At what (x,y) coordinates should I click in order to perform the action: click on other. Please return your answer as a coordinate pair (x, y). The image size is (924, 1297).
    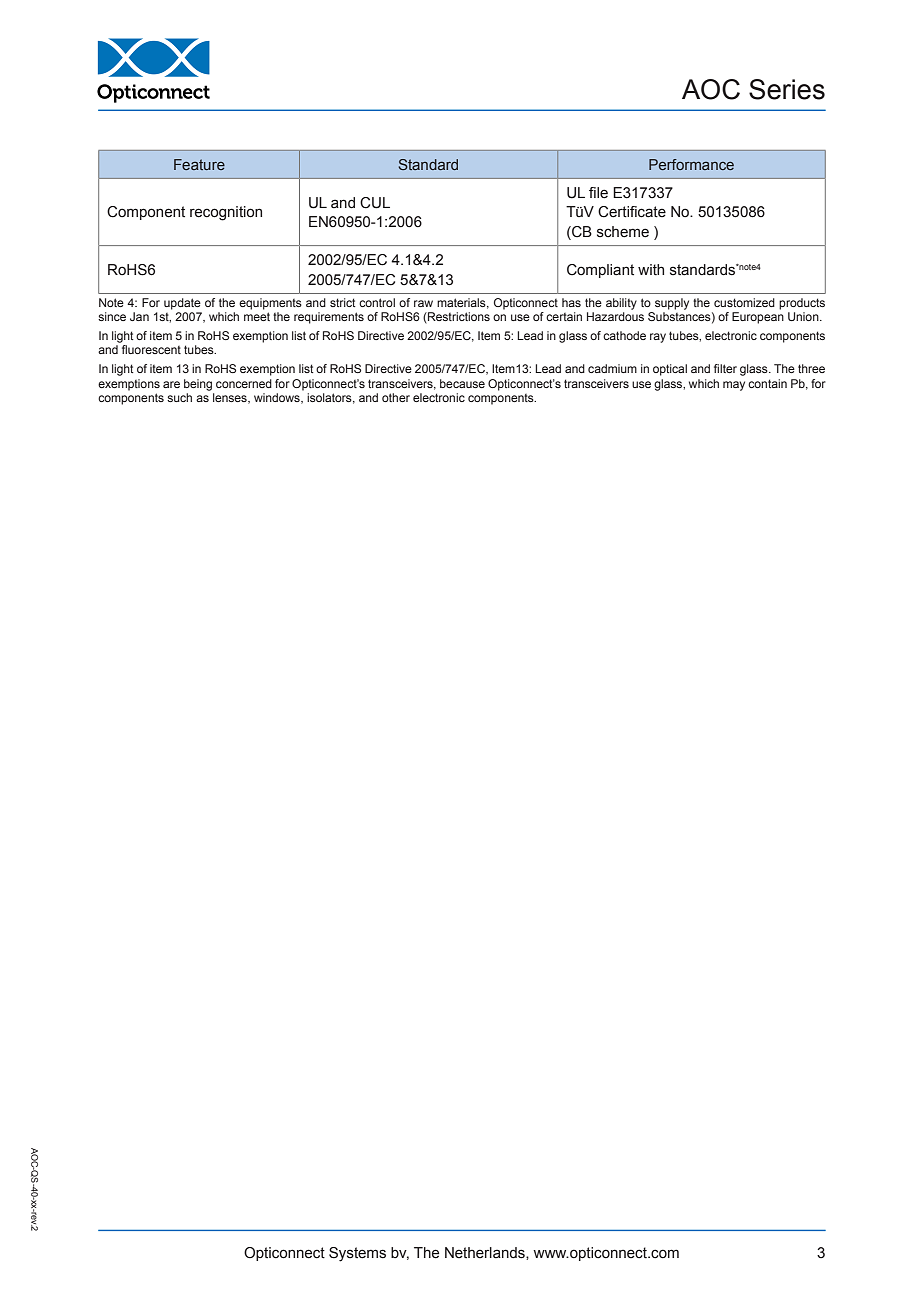
    Looking at the image, I should click on (396, 397).
